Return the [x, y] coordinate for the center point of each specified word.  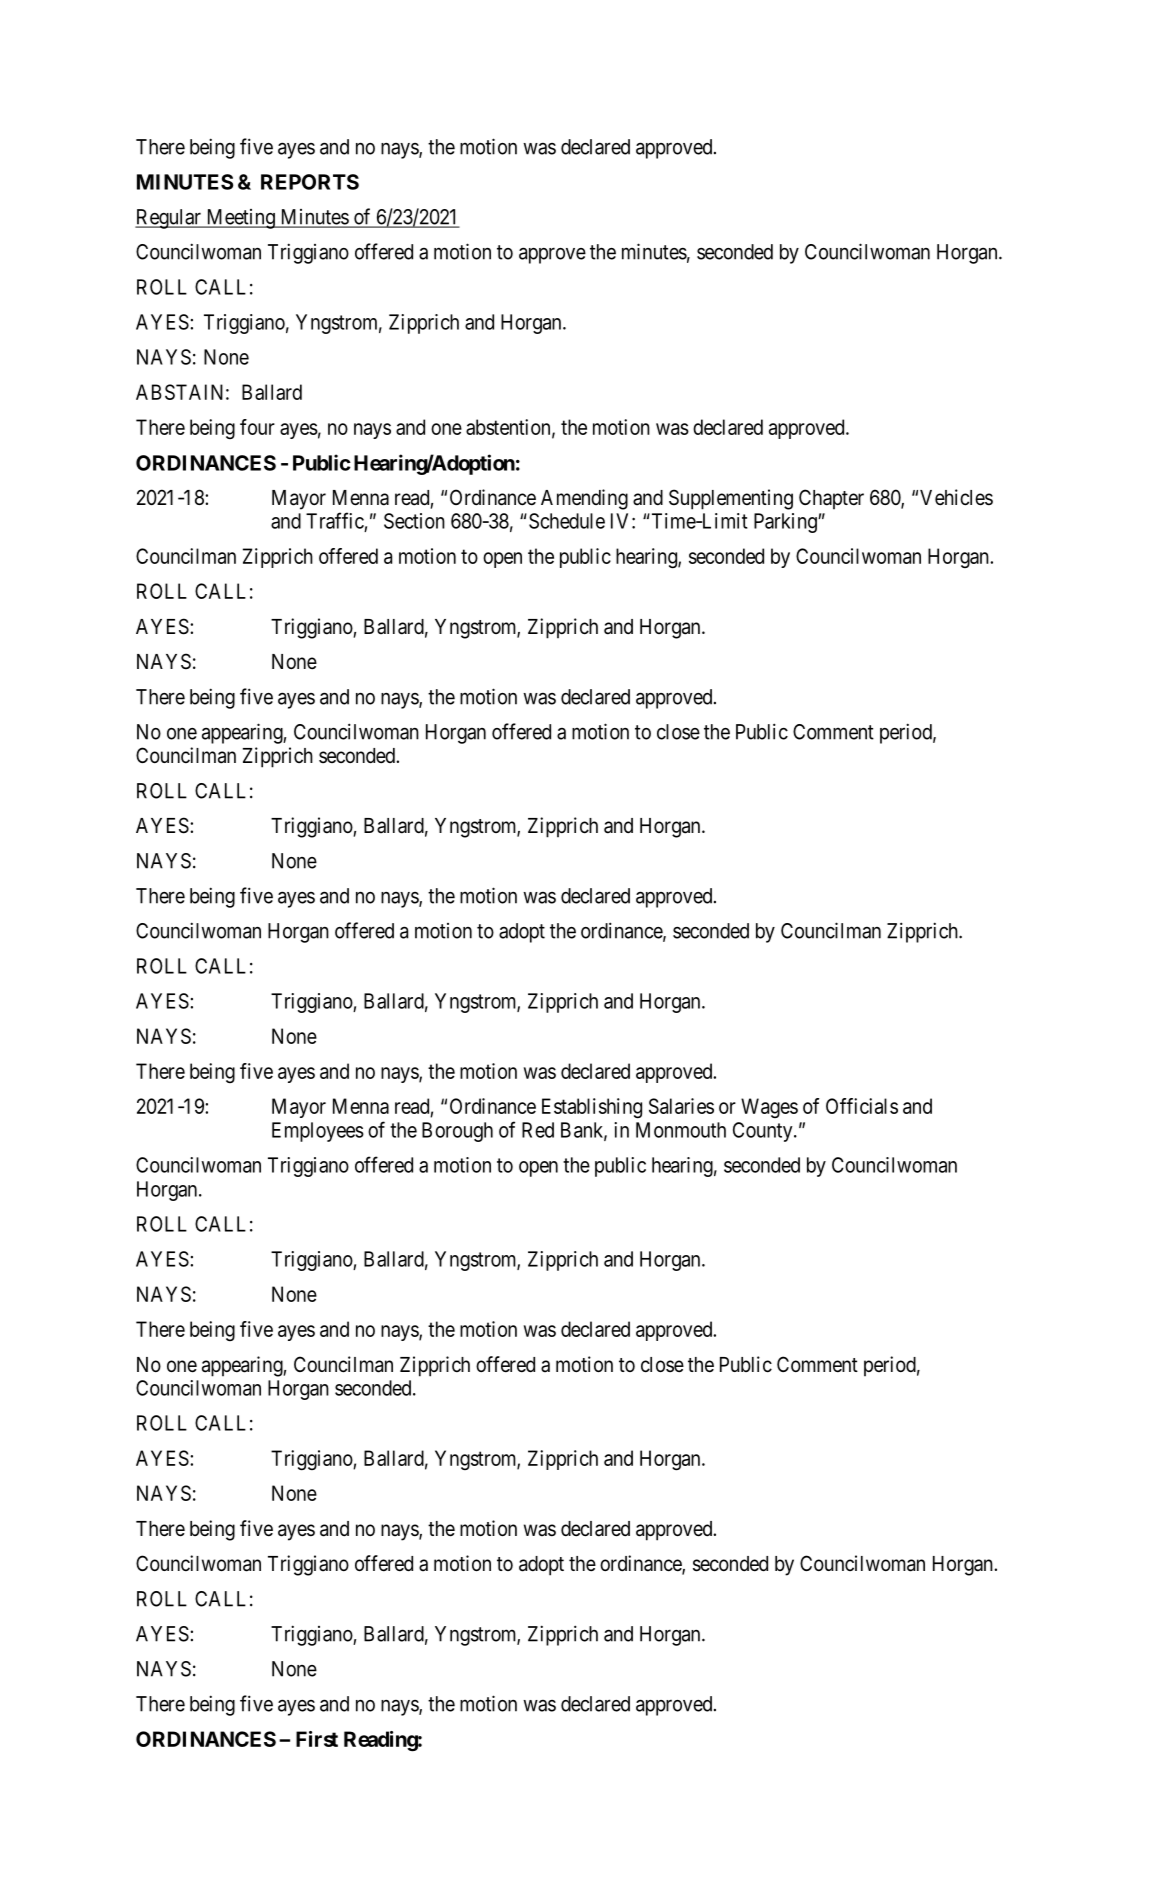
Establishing [592, 1108]
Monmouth [681, 1130]
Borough [457, 1132]
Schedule [567, 521]
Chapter [831, 499]
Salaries [681, 1106]
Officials [862, 1106]
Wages [769, 1108]
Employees [318, 1132]
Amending [584, 499]
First [317, 1739]
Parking [786, 523]
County [764, 1132]
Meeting [240, 219]
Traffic [335, 520]
